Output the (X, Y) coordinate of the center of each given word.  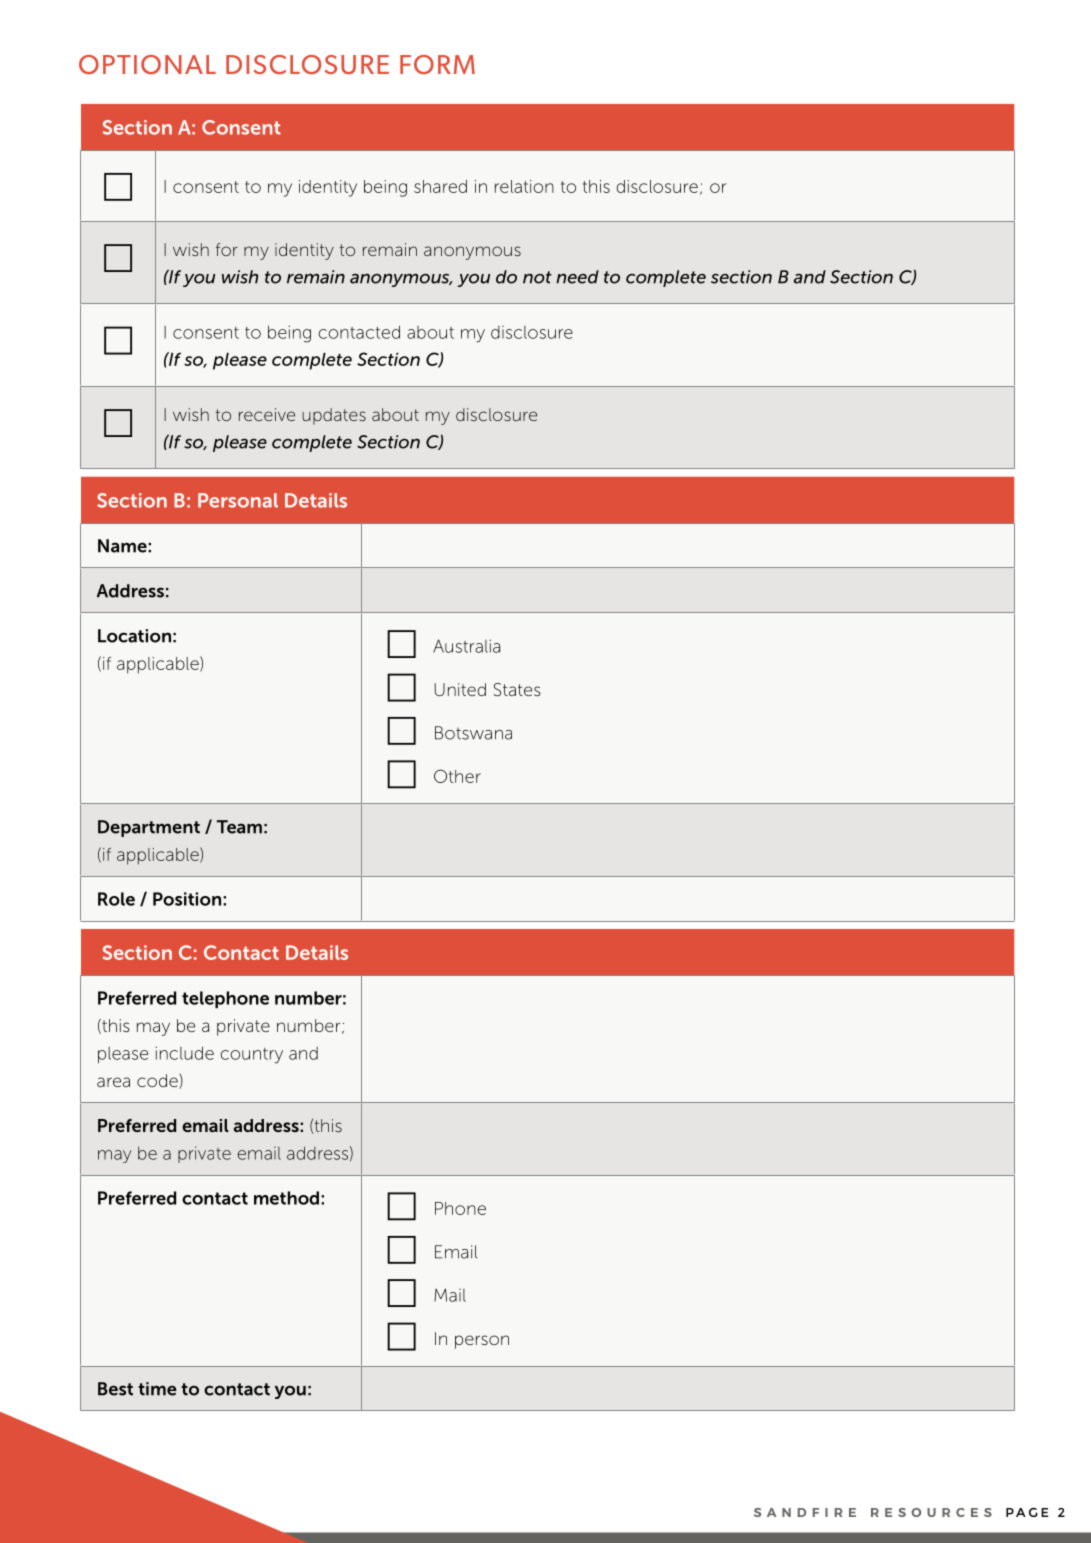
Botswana (473, 733)
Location (134, 636)
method (286, 1198)
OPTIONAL (147, 64)
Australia (466, 646)
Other (457, 776)
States (517, 689)
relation (524, 186)
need (577, 277)
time (157, 1389)
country (252, 1056)
